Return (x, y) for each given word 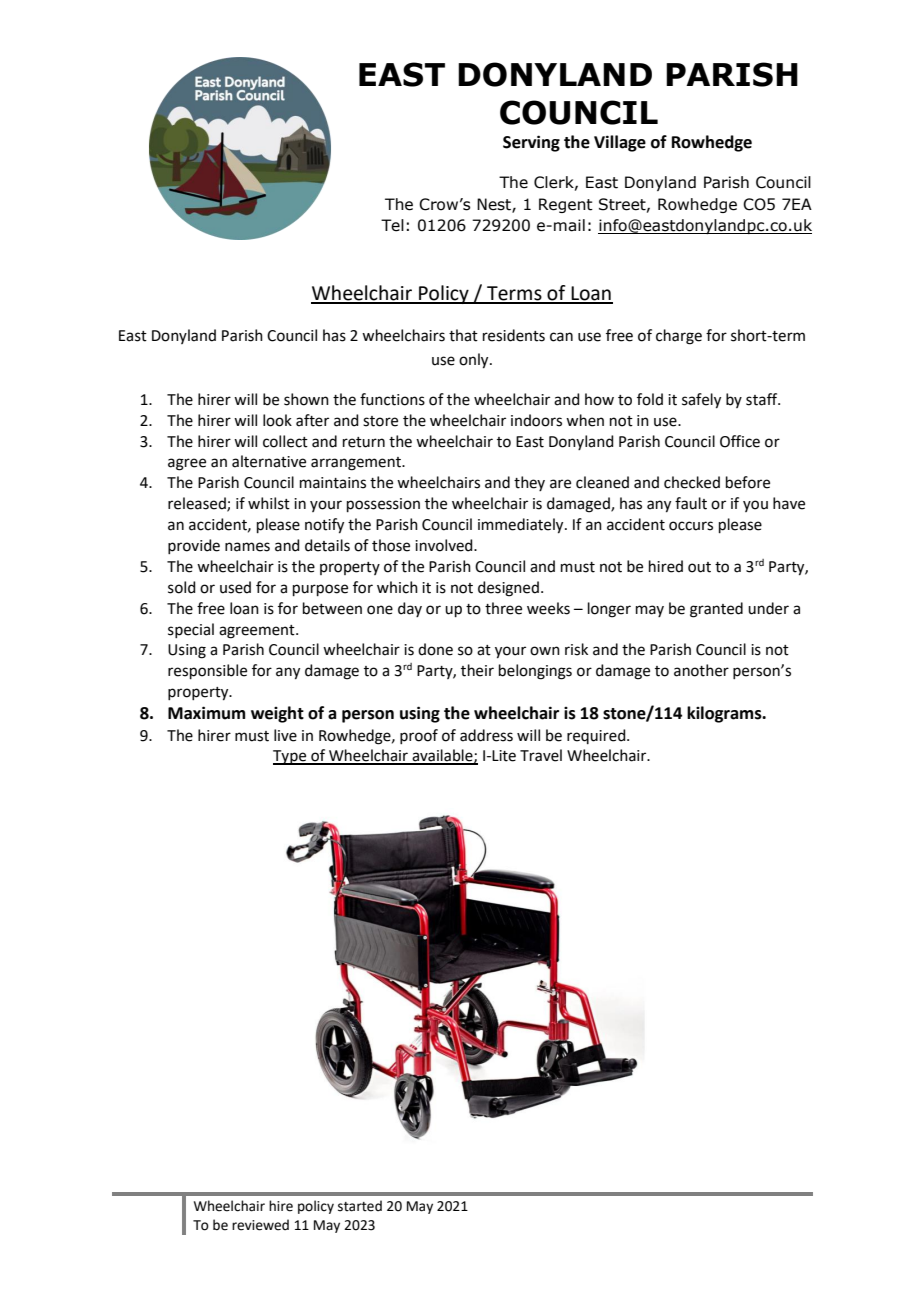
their (477, 670)
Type (291, 757)
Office (740, 441)
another (701, 670)
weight (277, 714)
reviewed (260, 1225)
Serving (531, 143)
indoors (536, 420)
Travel (541, 755)
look (277, 420)
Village (620, 143)
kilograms (725, 714)
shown (306, 399)
